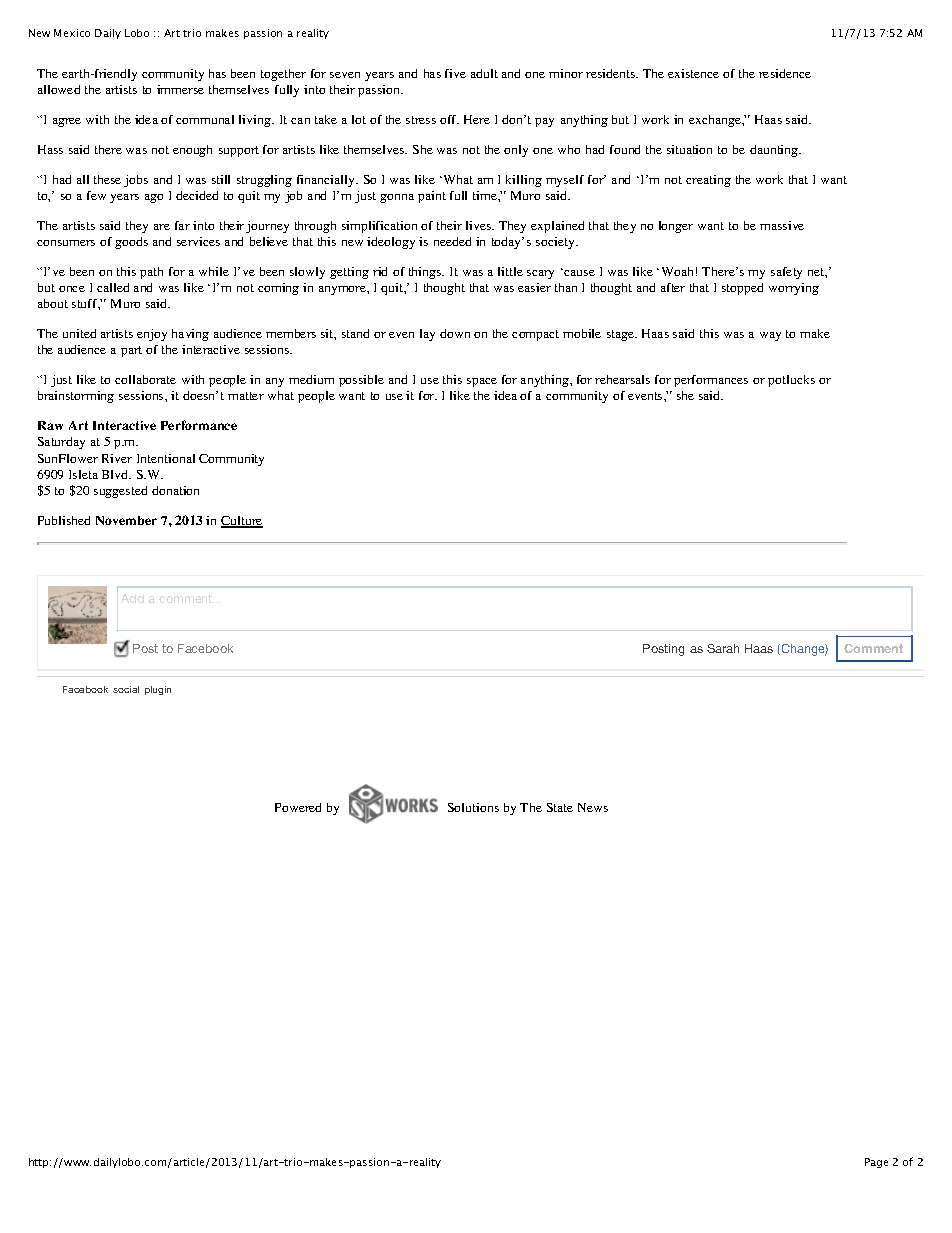  What do you see at coordinates (166, 458) in the screenshot?
I see `Intentional` at bounding box center [166, 458].
